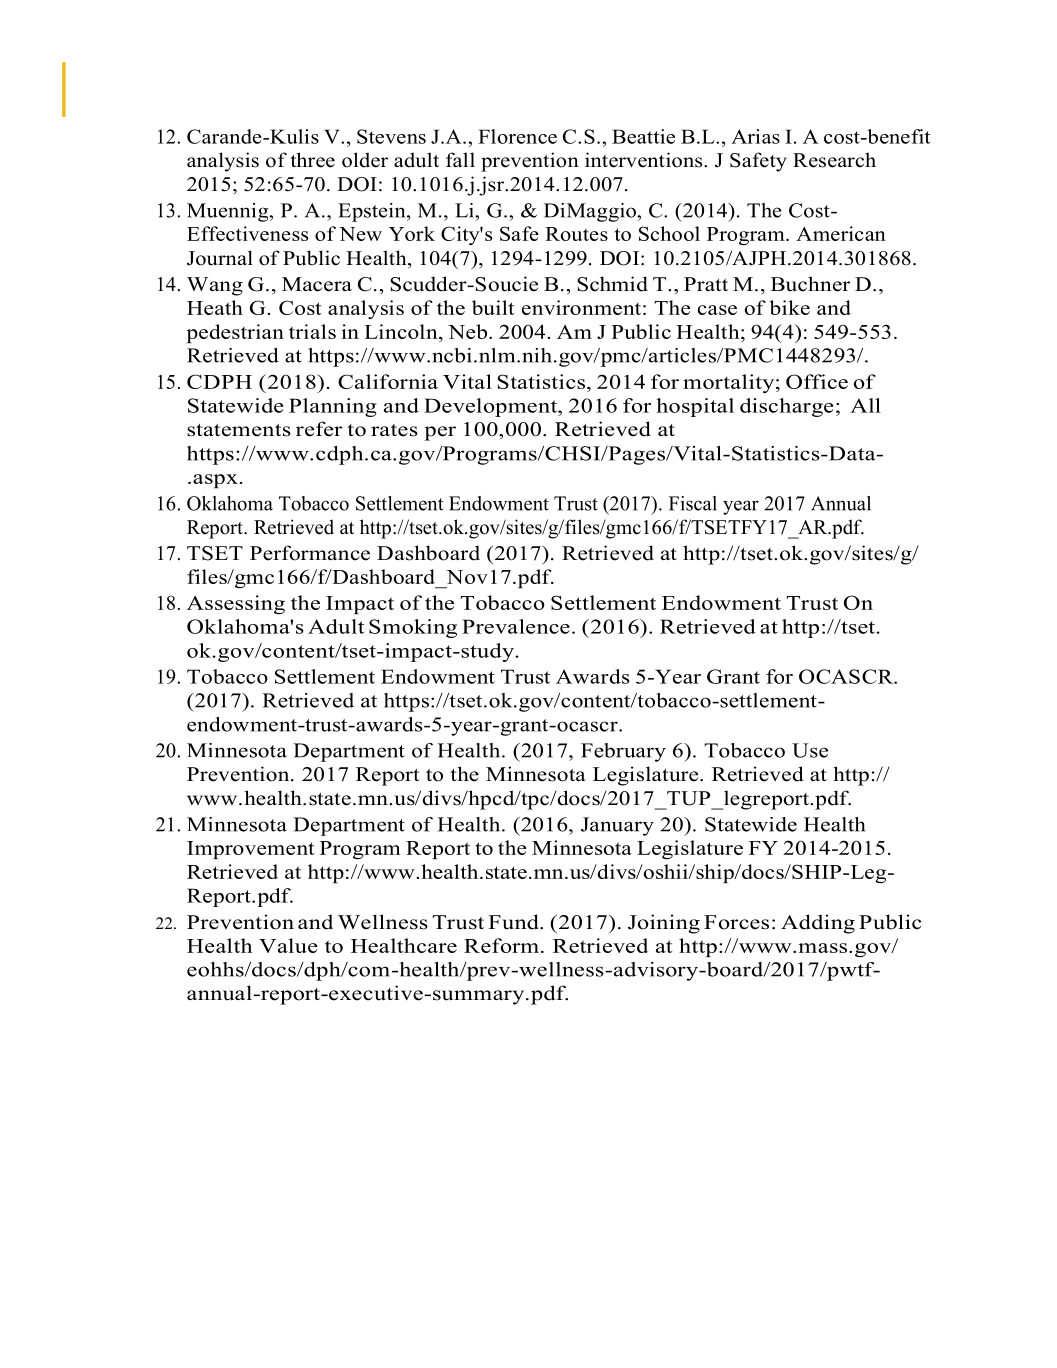  What do you see at coordinates (693, 503) in the screenshot?
I see `Fiscal` at bounding box center [693, 503].
